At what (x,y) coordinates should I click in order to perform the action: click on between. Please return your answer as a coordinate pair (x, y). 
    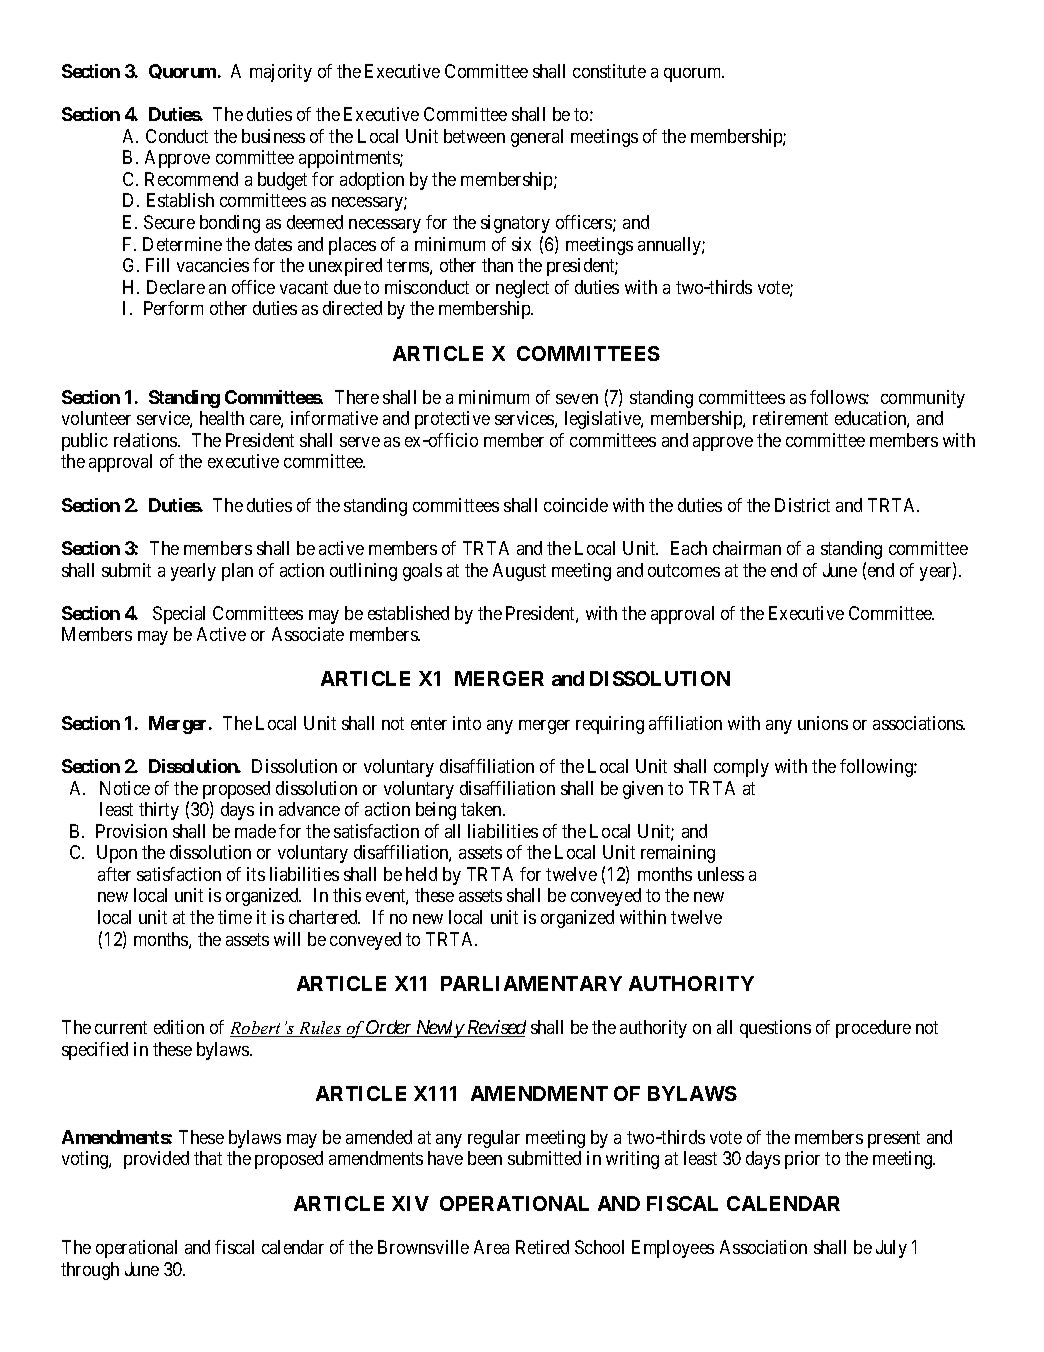
    Looking at the image, I should click on (474, 136).
